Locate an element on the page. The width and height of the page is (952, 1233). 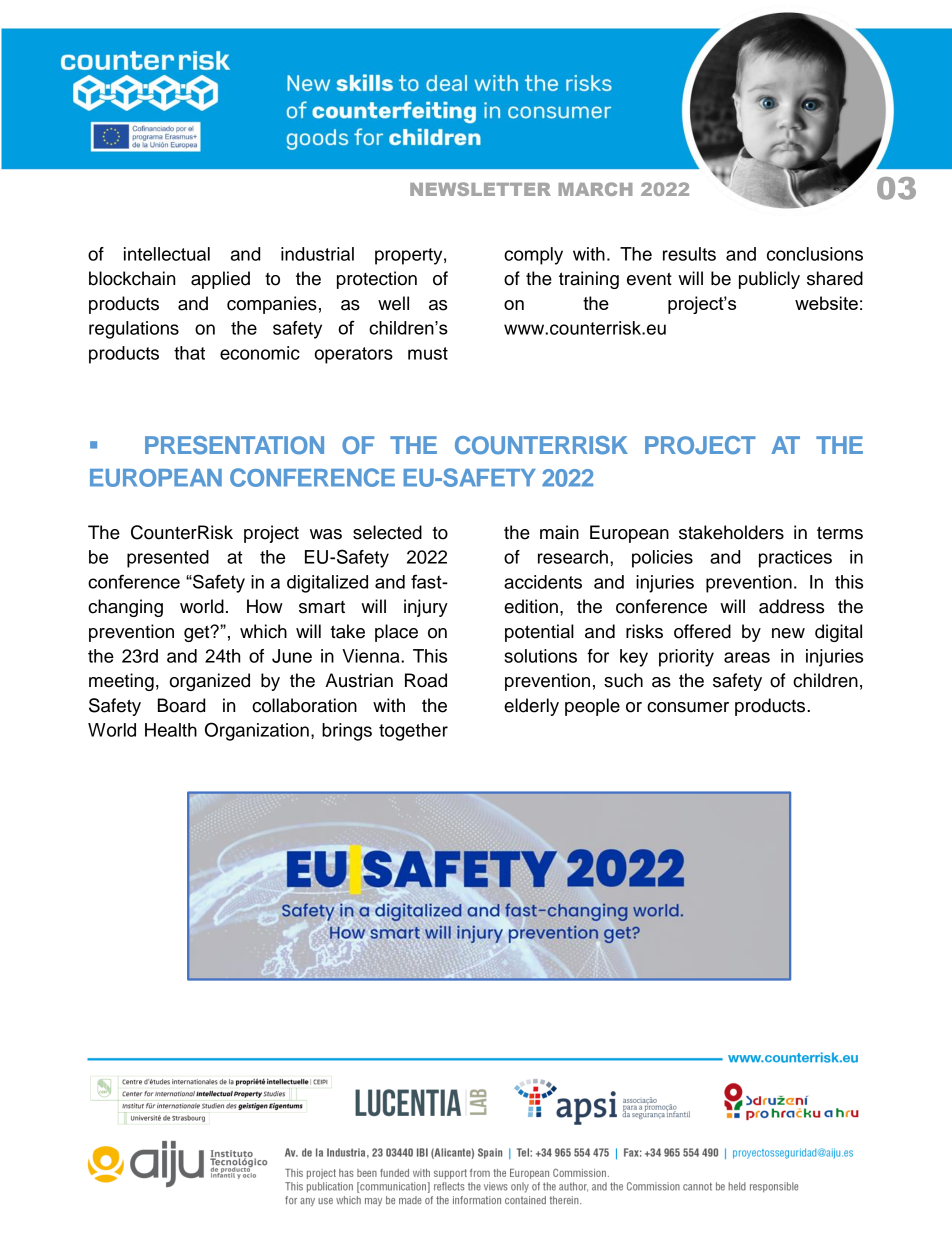
Board is located at coordinates (181, 705).
